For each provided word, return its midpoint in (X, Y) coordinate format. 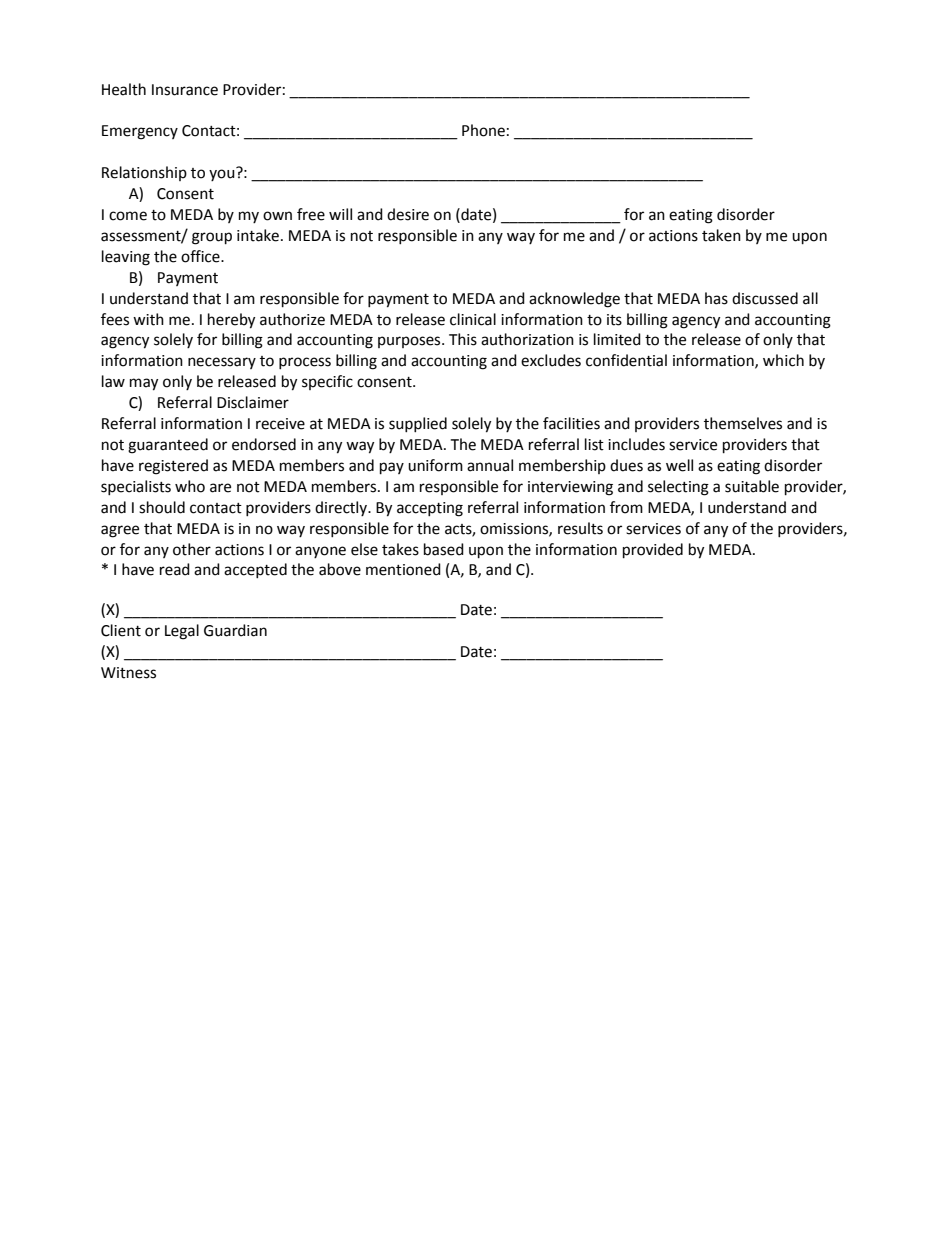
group (212, 238)
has (716, 298)
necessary (222, 363)
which (783, 360)
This (463, 339)
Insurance (185, 90)
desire (408, 214)
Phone (483, 130)
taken (721, 235)
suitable (752, 486)
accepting (430, 509)
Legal (182, 632)
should (162, 507)
